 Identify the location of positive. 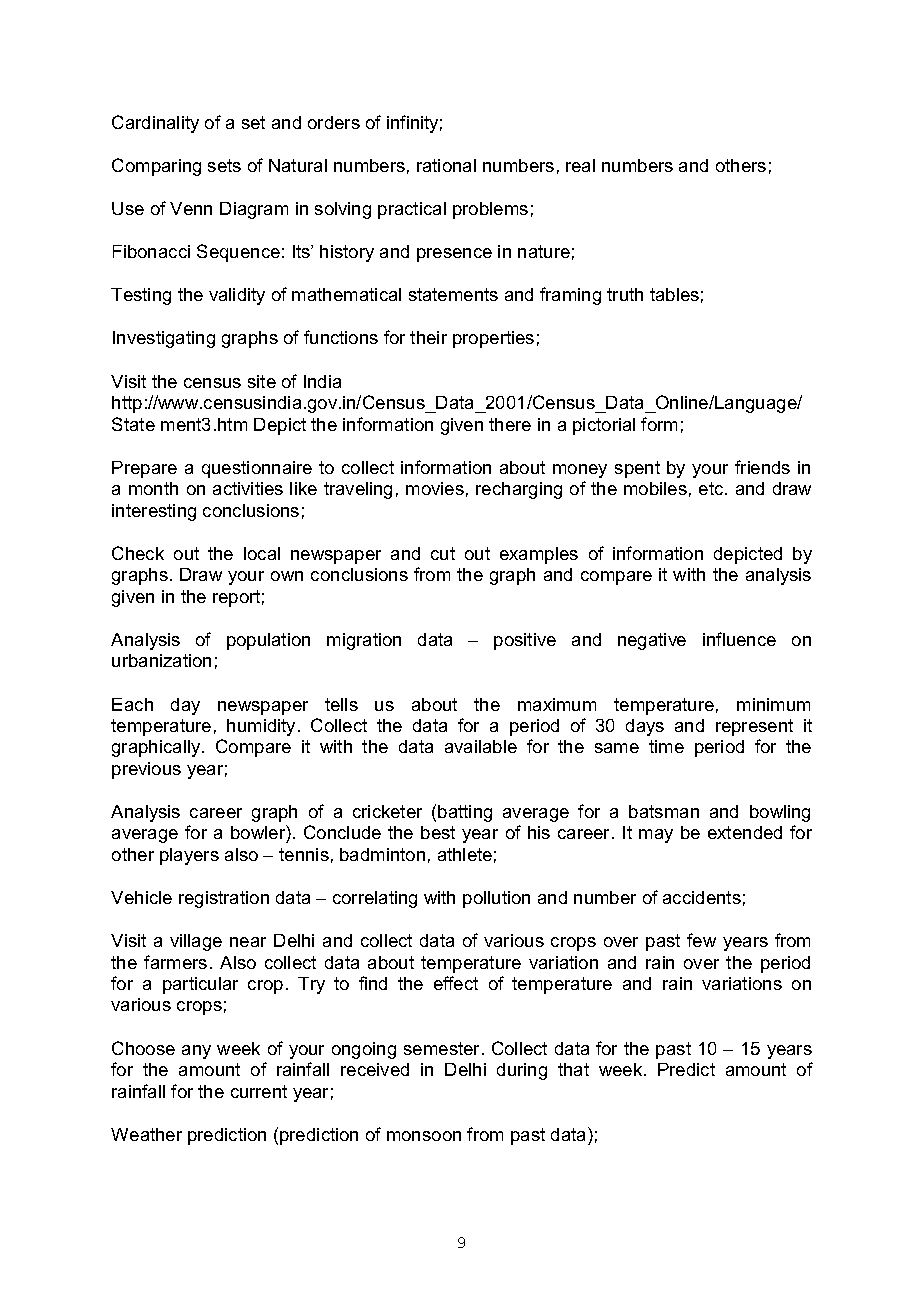
(525, 641).
